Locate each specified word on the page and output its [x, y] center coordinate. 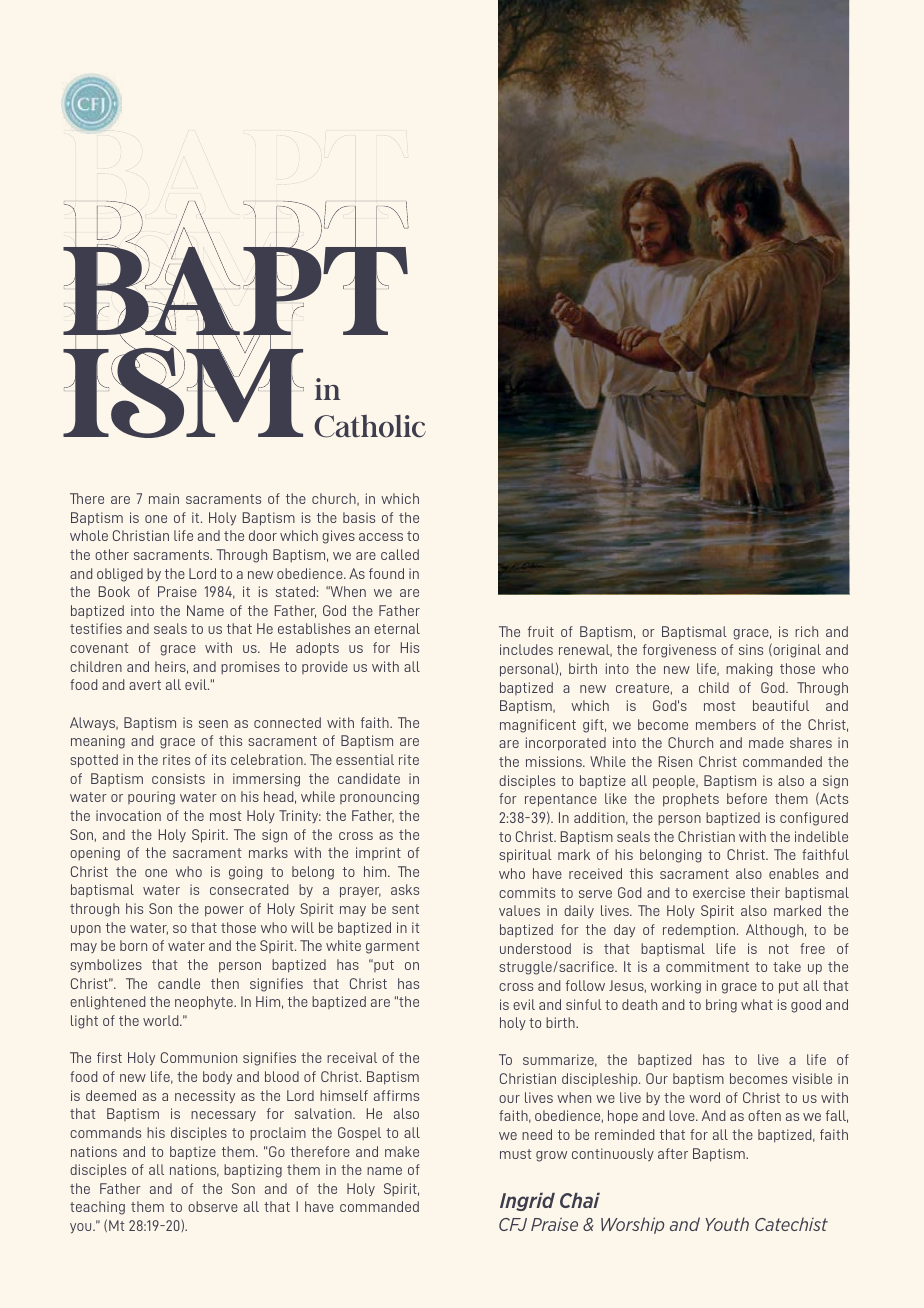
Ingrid [527, 1202]
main [164, 498]
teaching [97, 1208]
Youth [727, 1224]
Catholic [370, 426]
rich [806, 631]
